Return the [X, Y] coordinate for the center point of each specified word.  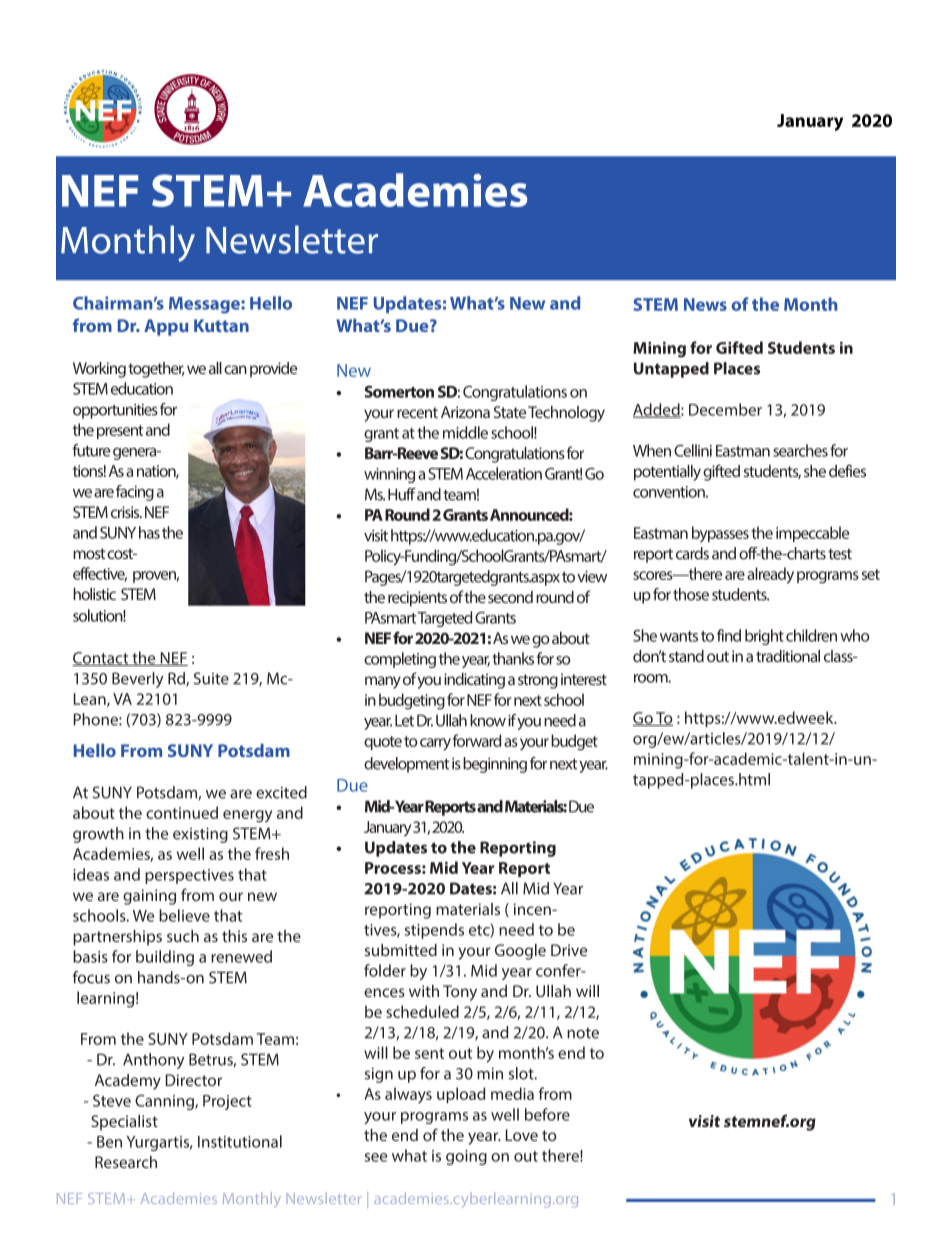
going [466, 1157]
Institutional [240, 1141]
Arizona [465, 412]
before [547, 1114]
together [156, 370]
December [725, 409]
